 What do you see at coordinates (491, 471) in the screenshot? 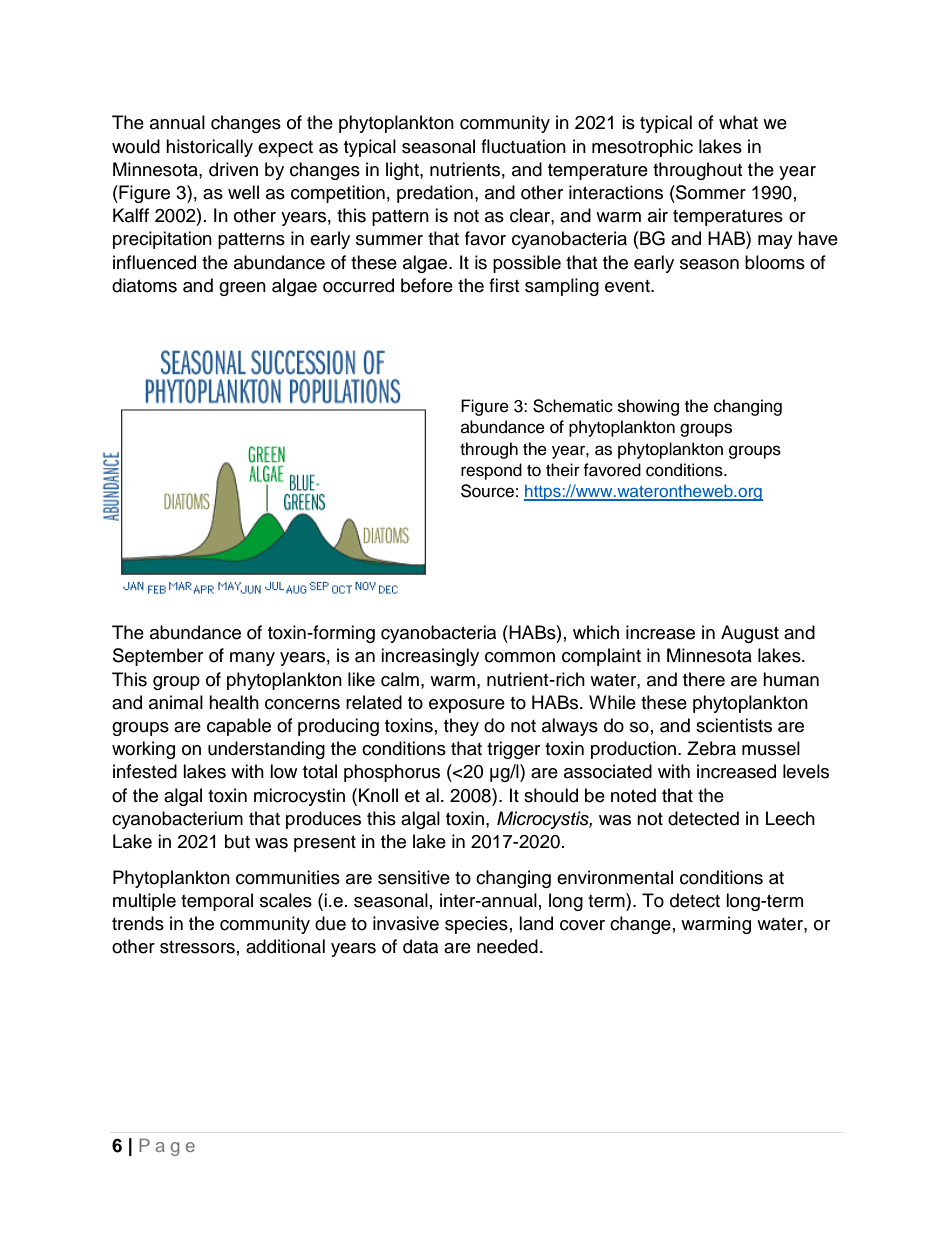
I see `respond` at bounding box center [491, 471].
